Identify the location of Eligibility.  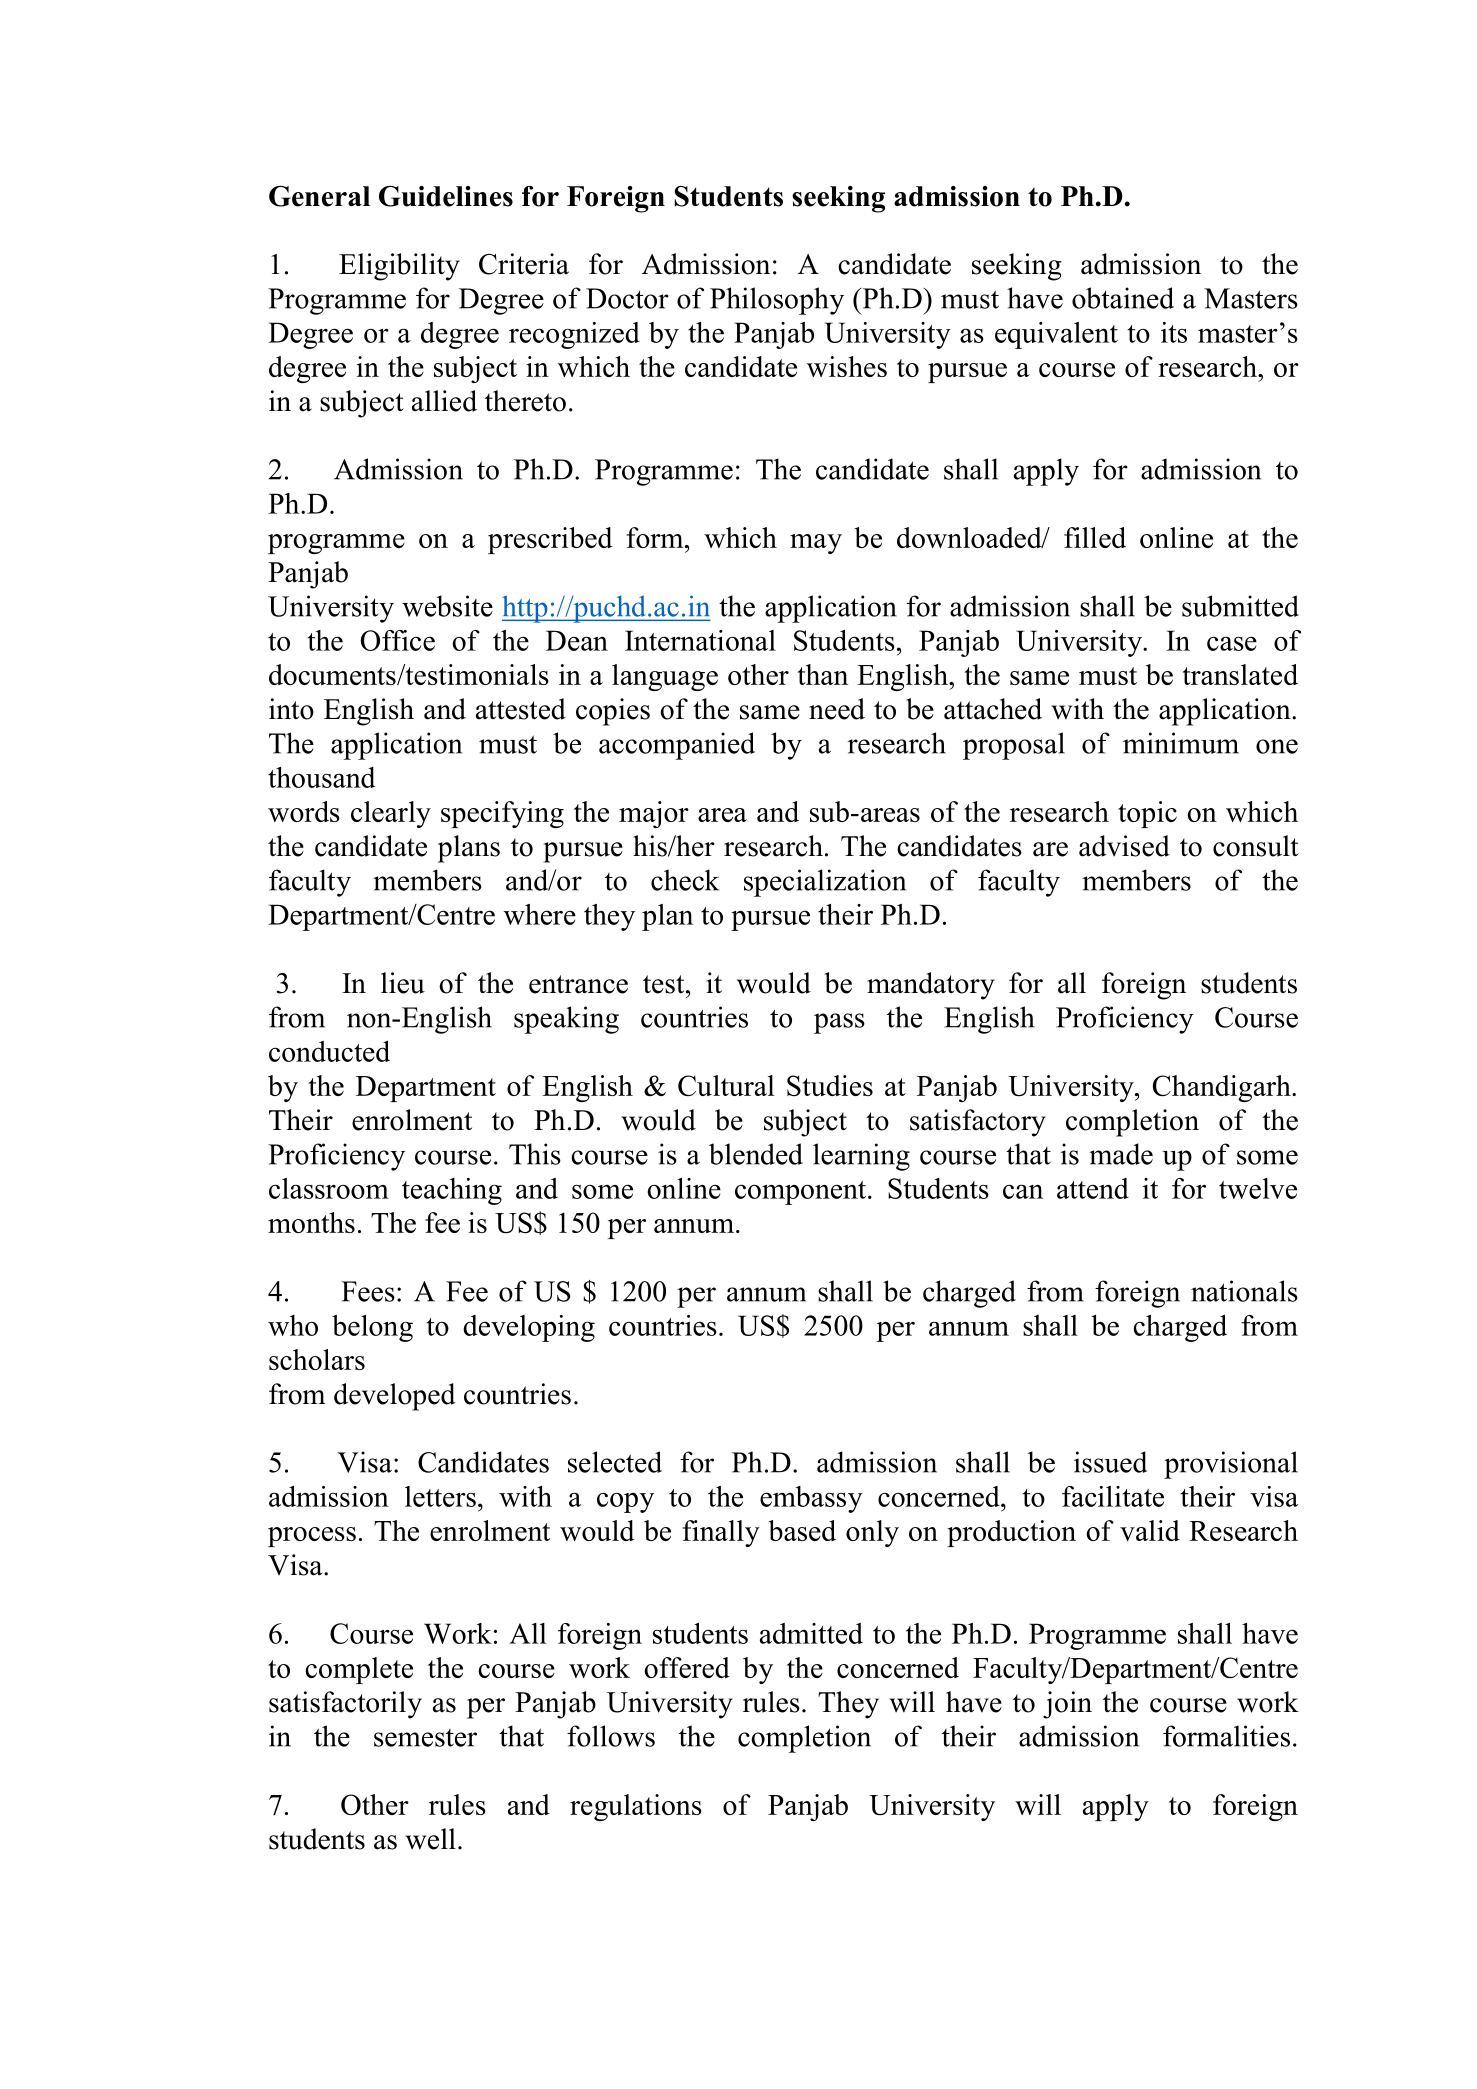
(399, 267).
